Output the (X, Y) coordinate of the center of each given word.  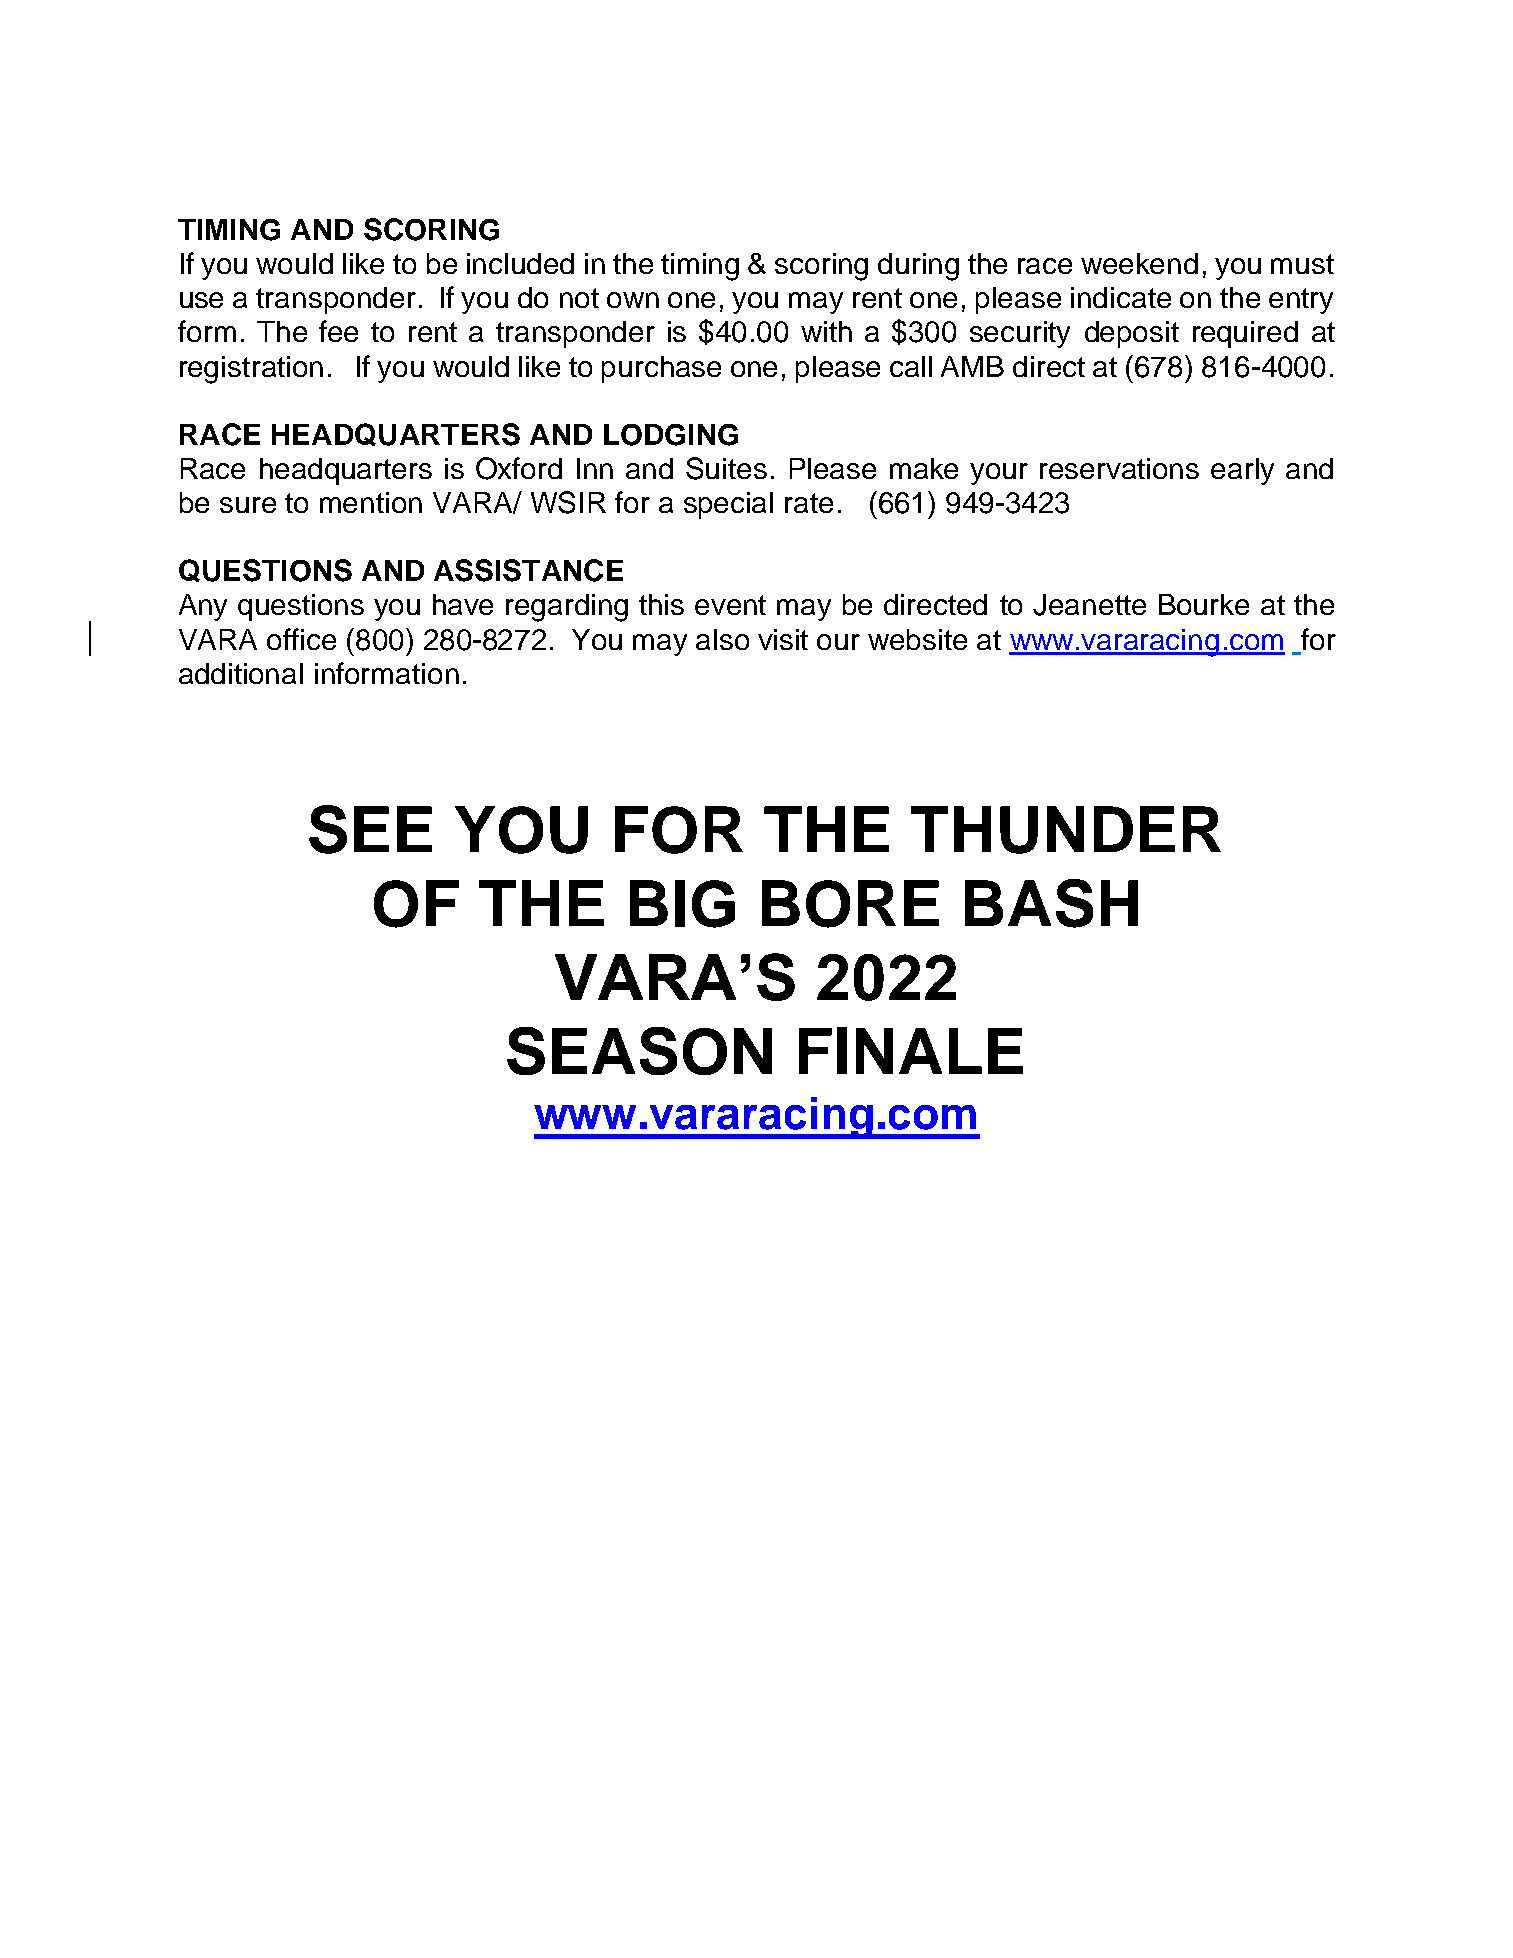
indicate (1121, 297)
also (722, 639)
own (633, 300)
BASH (1051, 903)
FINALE (911, 1050)
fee (338, 331)
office (301, 639)
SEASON (639, 1051)
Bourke (1204, 604)
